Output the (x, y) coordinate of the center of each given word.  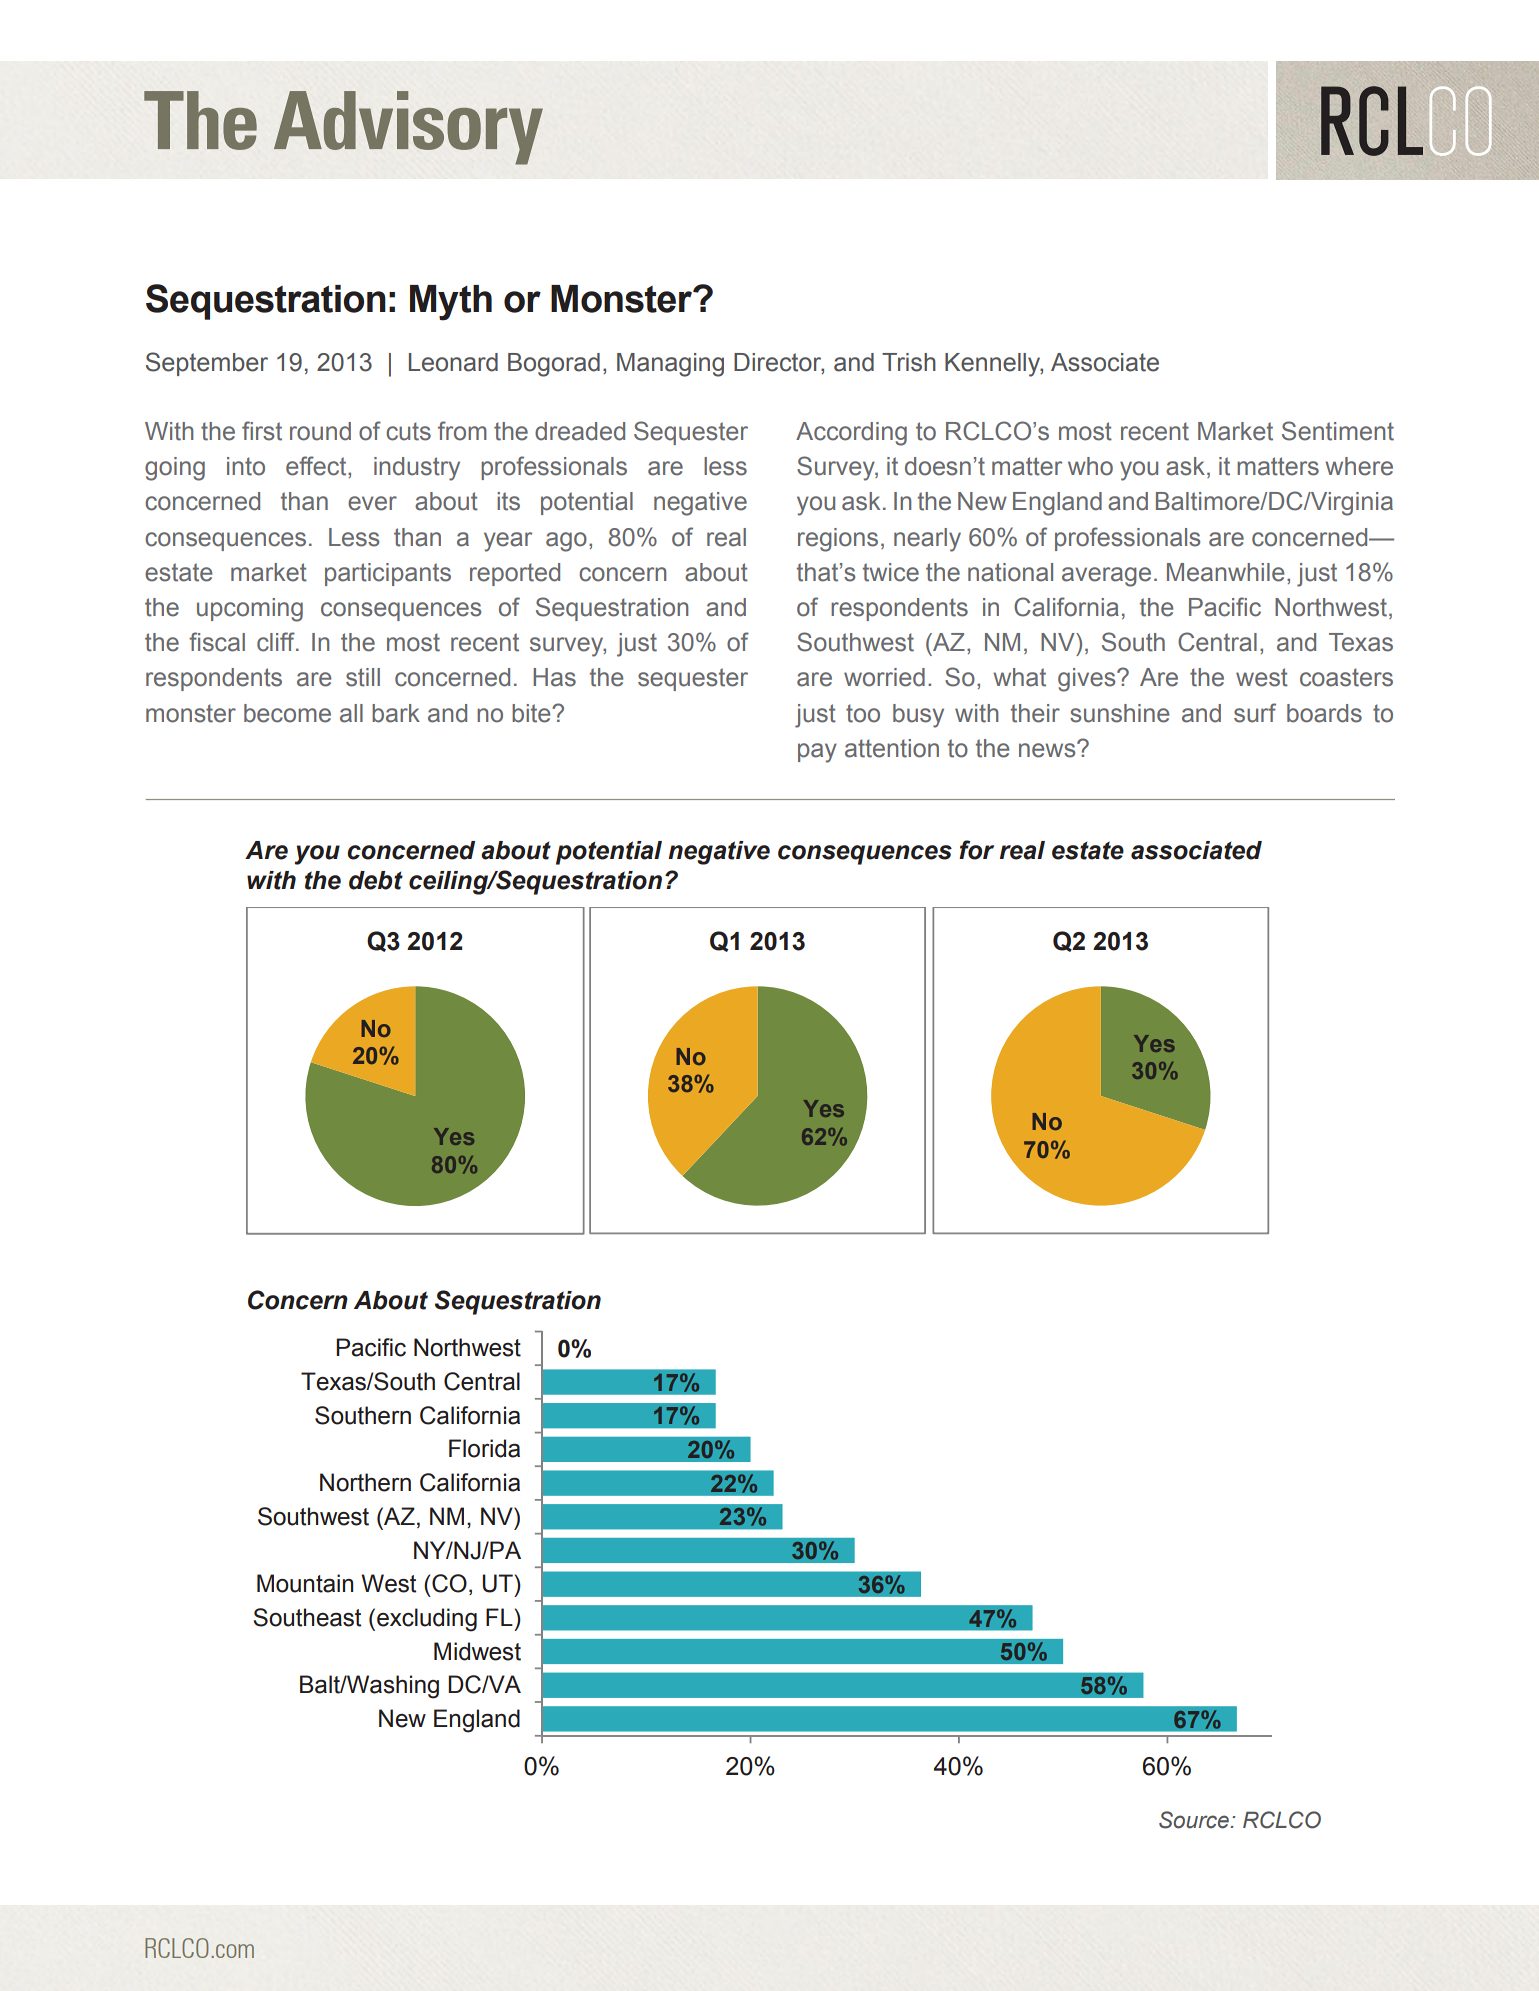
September (207, 364)
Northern (365, 1482)
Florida (484, 1448)
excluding (427, 1620)
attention (892, 748)
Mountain (305, 1583)
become (287, 713)
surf (1255, 713)
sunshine (1119, 713)
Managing (670, 365)
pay (817, 753)
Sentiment (1338, 431)
